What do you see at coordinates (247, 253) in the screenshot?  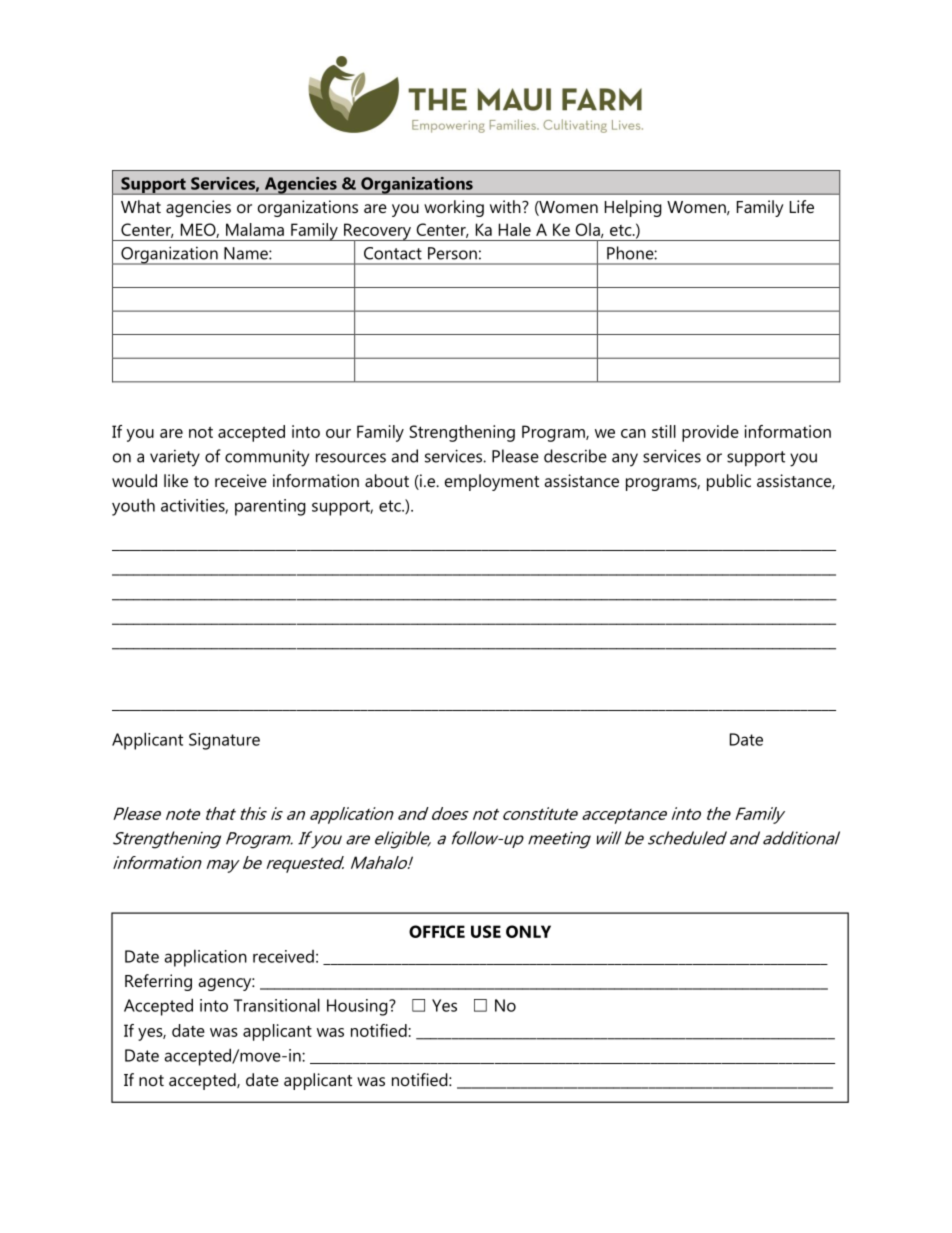 I see `Name` at bounding box center [247, 253].
